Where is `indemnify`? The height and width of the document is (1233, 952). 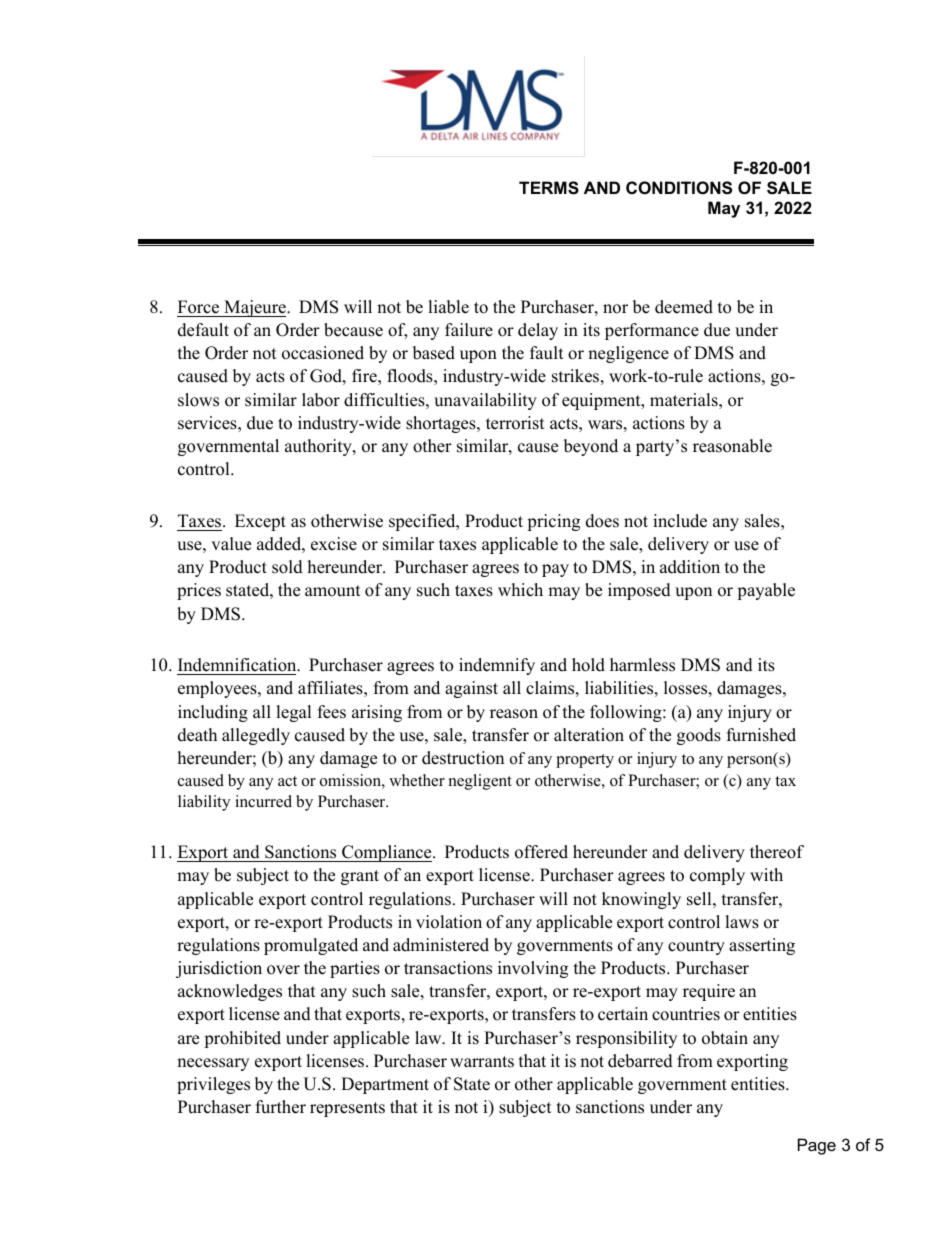 indemnify is located at coordinates (497, 666).
